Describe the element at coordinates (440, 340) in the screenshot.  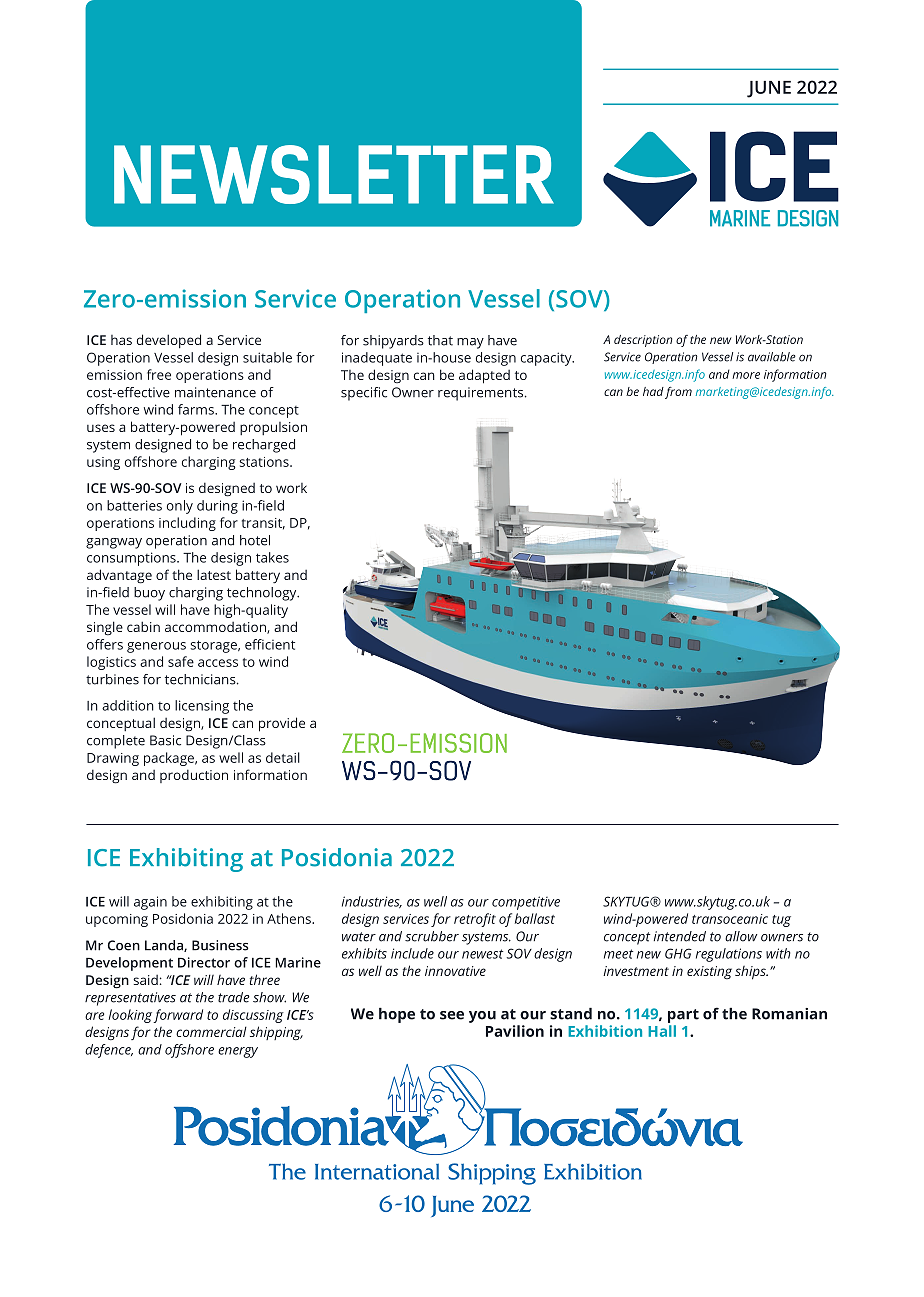
I see `that` at that location.
